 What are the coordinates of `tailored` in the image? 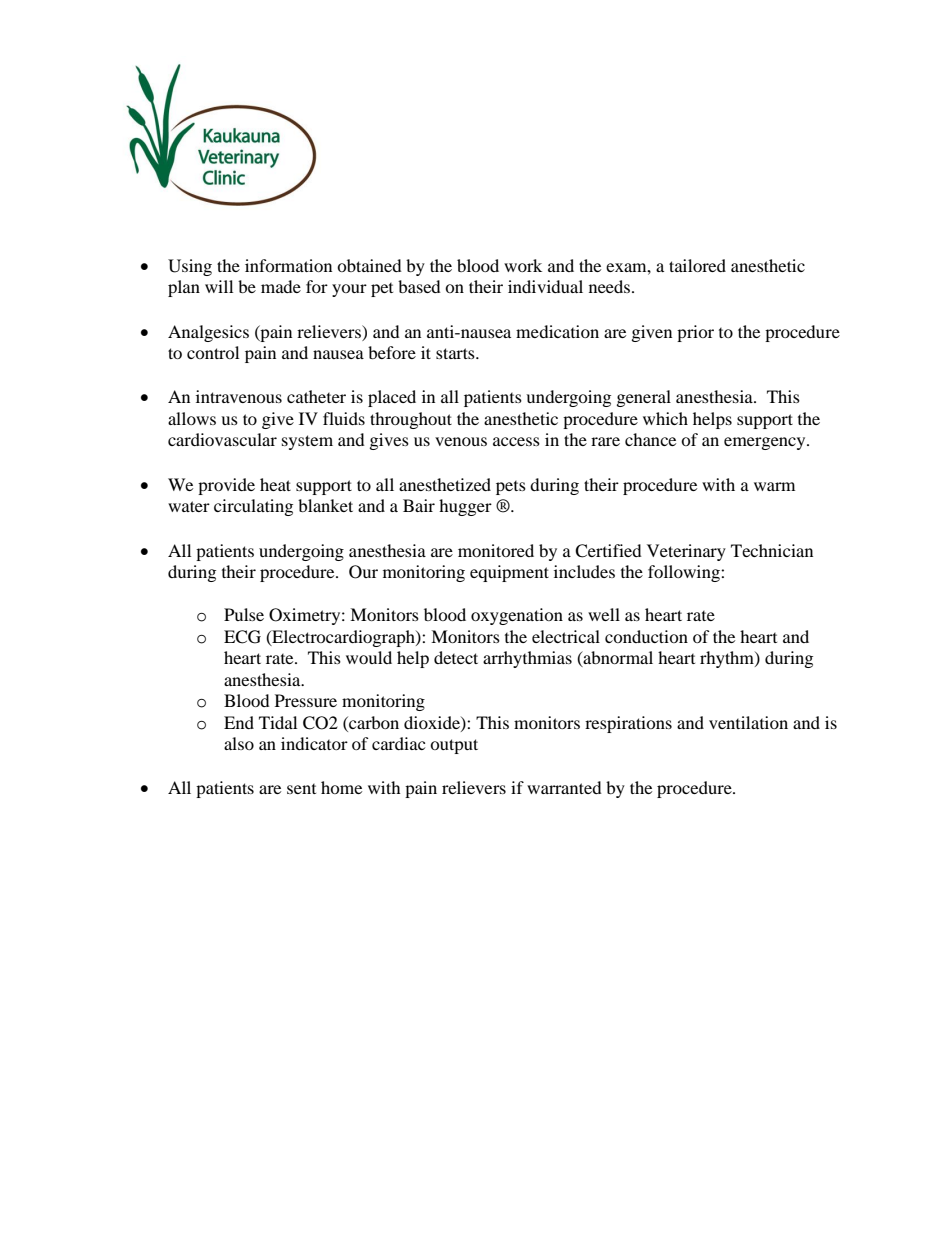 It's located at (697, 265).
